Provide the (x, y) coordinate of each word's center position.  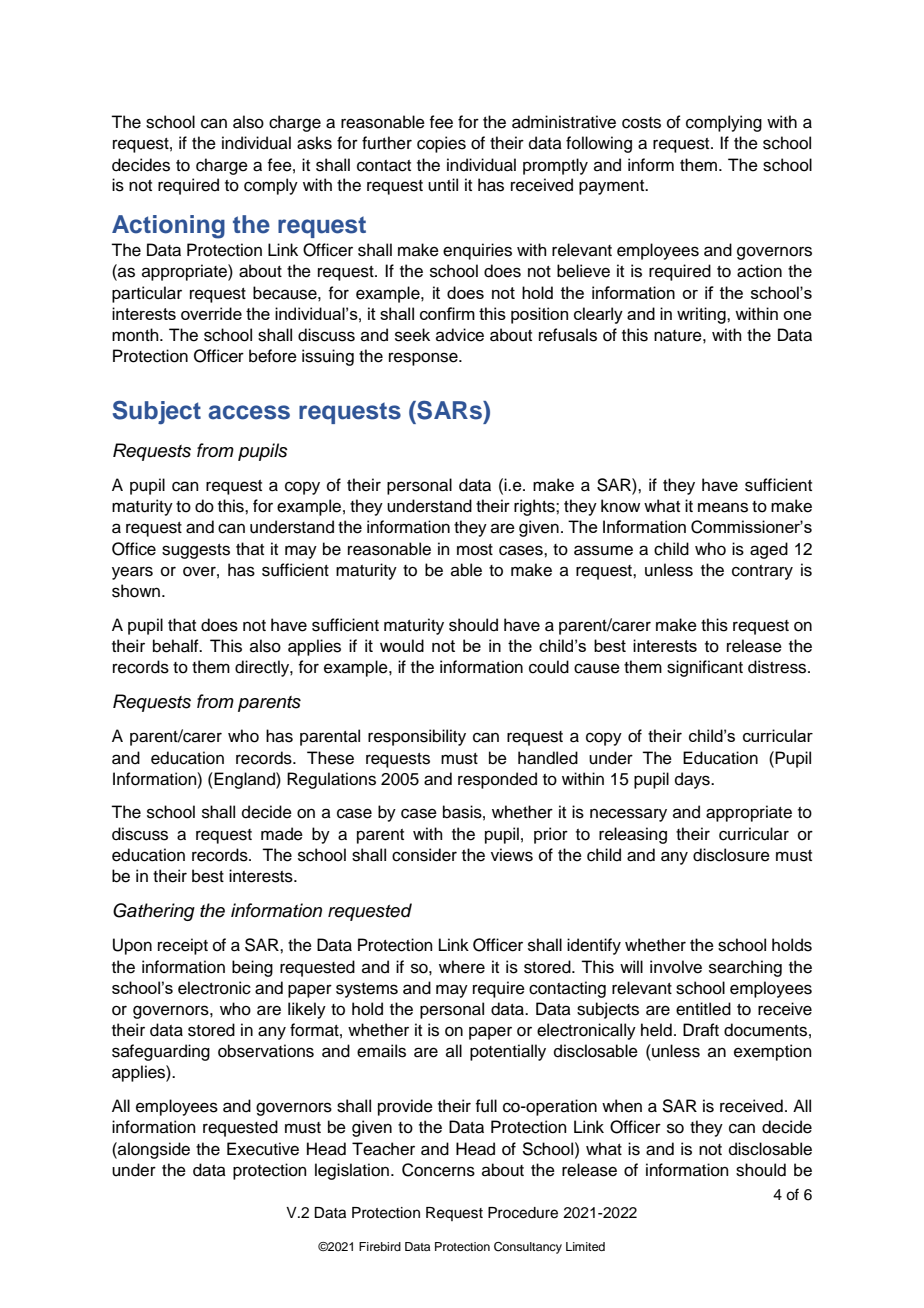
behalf (177, 646)
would (402, 645)
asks (314, 143)
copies (441, 144)
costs (641, 123)
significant (705, 668)
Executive (263, 1149)
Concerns (438, 1170)
